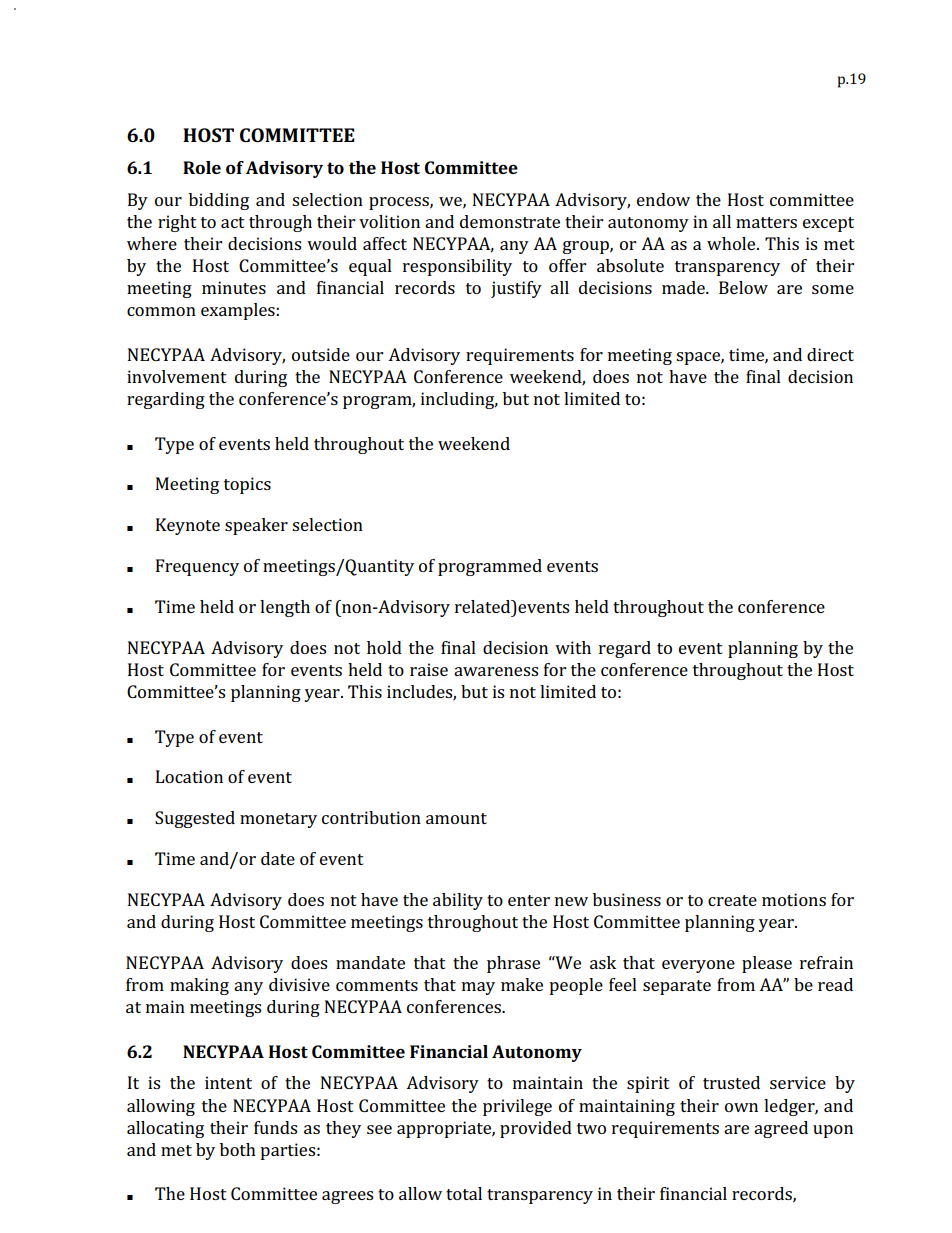 The width and height of the screenshot is (952, 1233). What do you see at coordinates (830, 354) in the screenshot?
I see `direct` at bounding box center [830, 354].
